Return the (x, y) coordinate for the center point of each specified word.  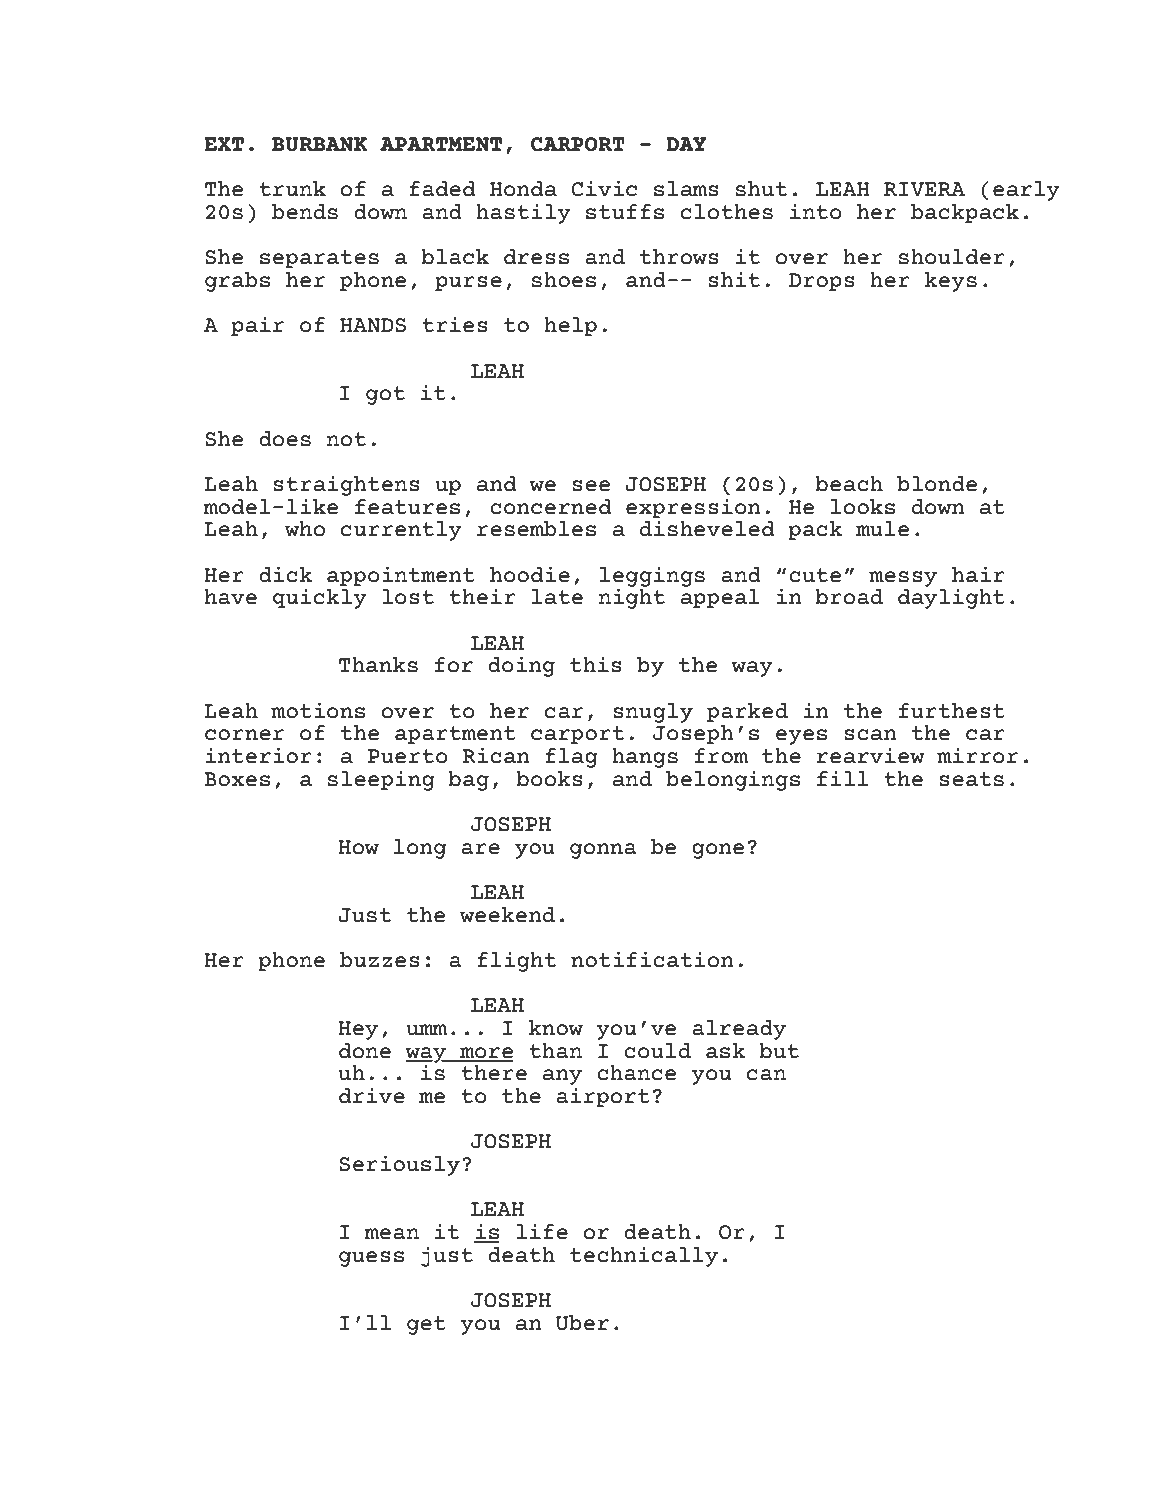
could (657, 1051)
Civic (604, 188)
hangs (645, 758)
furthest (951, 711)
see (591, 486)
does (285, 439)
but (779, 1051)
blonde (937, 484)
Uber (582, 1323)
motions (318, 710)
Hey (358, 1030)
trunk (292, 189)
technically (644, 1256)
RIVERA (924, 189)
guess (371, 1259)
